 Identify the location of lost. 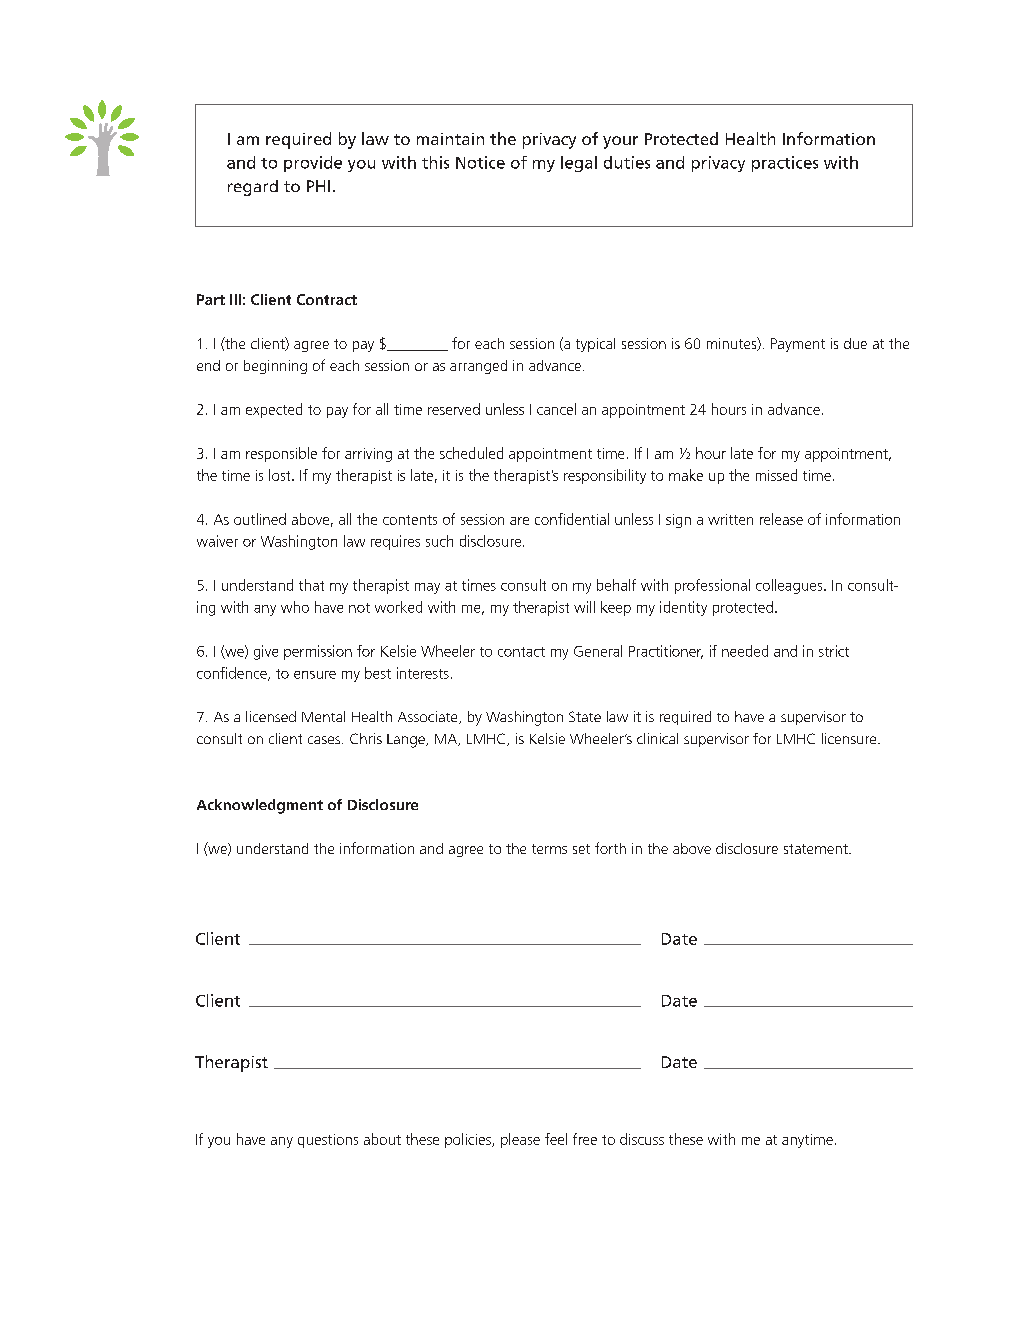
(281, 475).
